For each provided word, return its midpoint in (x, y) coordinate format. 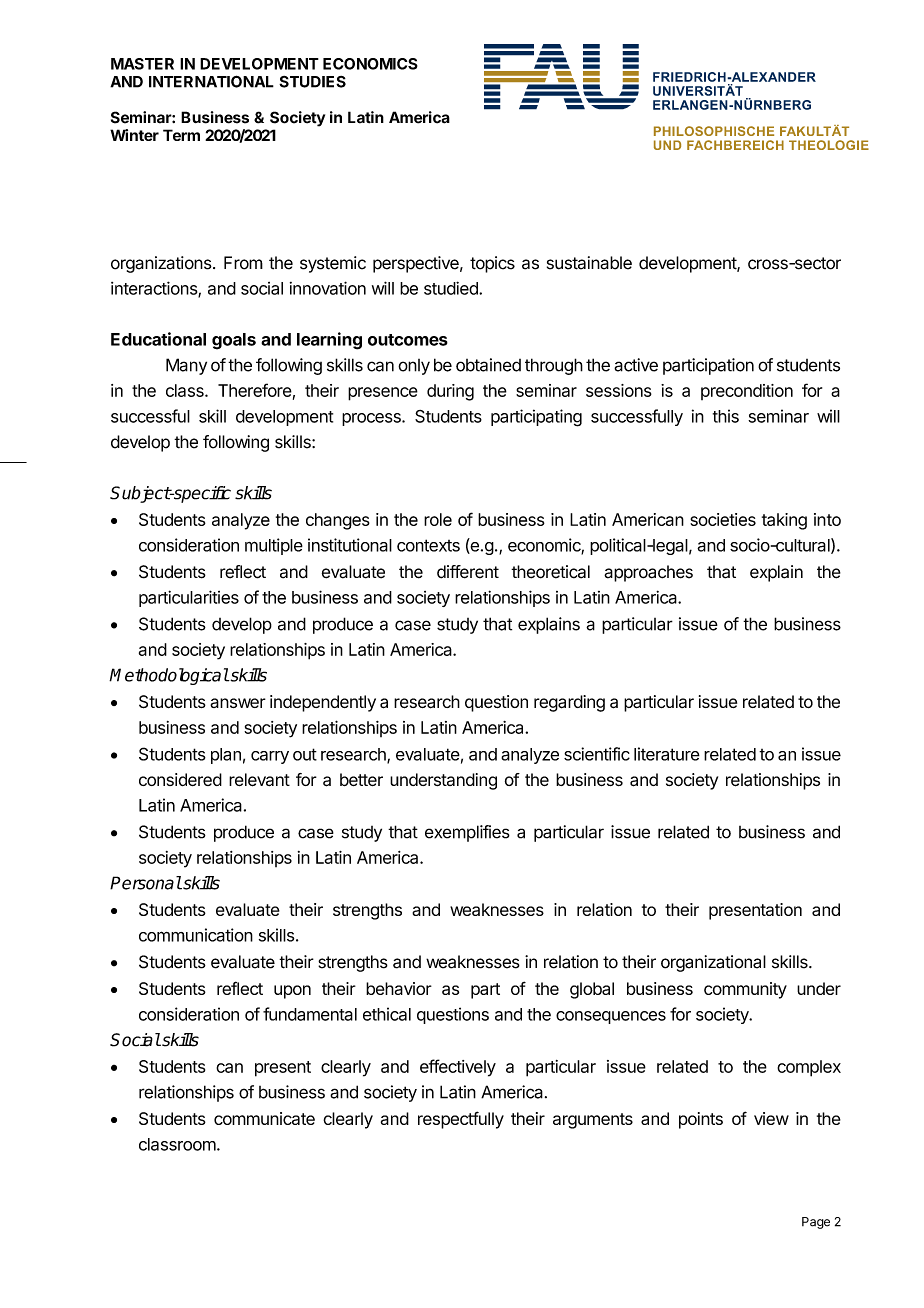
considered (180, 779)
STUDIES (312, 82)
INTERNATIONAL (211, 81)
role (438, 519)
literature (667, 754)
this (726, 416)
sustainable (589, 263)
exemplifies (467, 833)
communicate (264, 1118)
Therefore (255, 390)
